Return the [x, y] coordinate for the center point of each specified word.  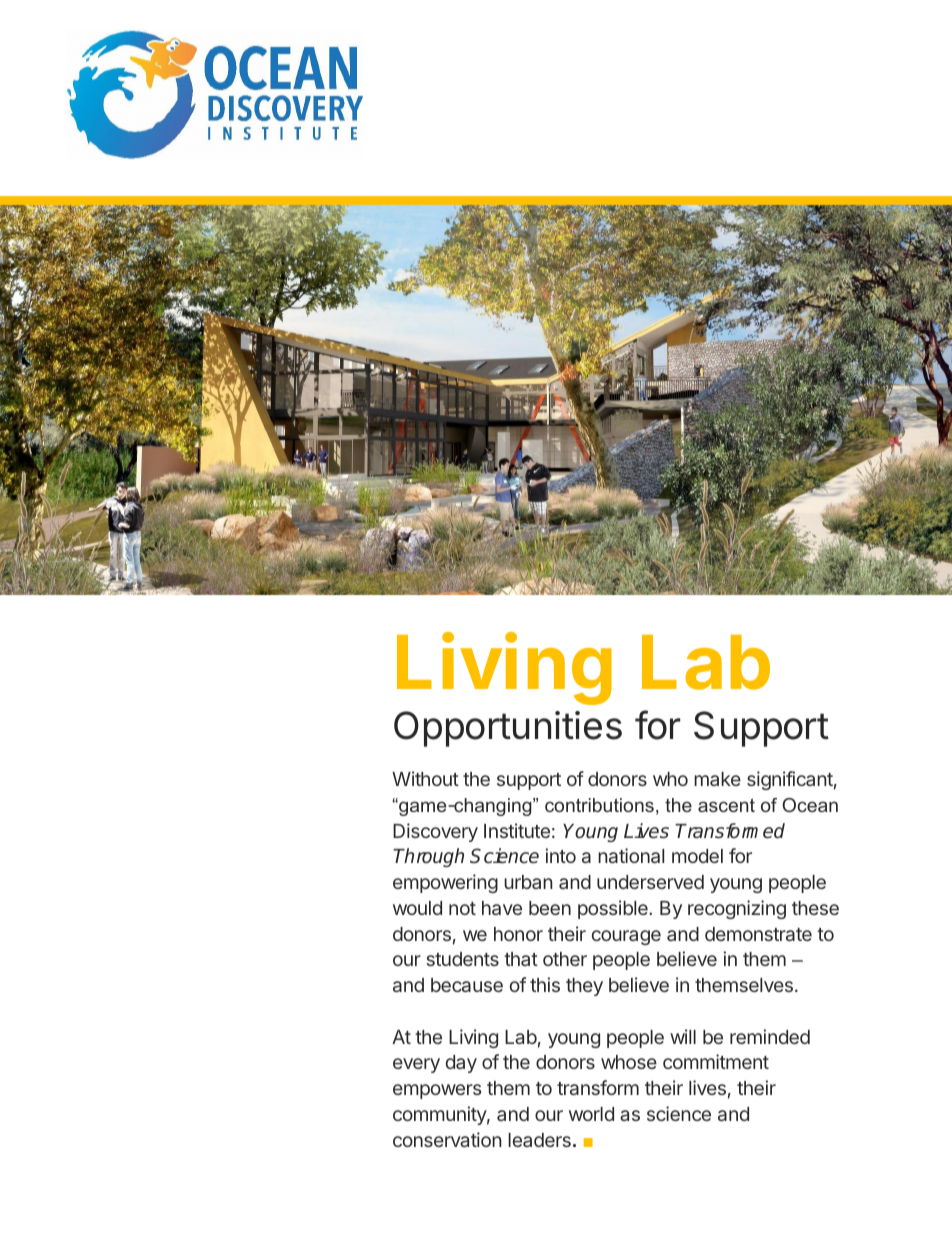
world [591, 1114]
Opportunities [508, 729]
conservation [447, 1139]
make [717, 779]
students [462, 959]
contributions [599, 805]
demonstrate [758, 934]
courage [626, 937]
